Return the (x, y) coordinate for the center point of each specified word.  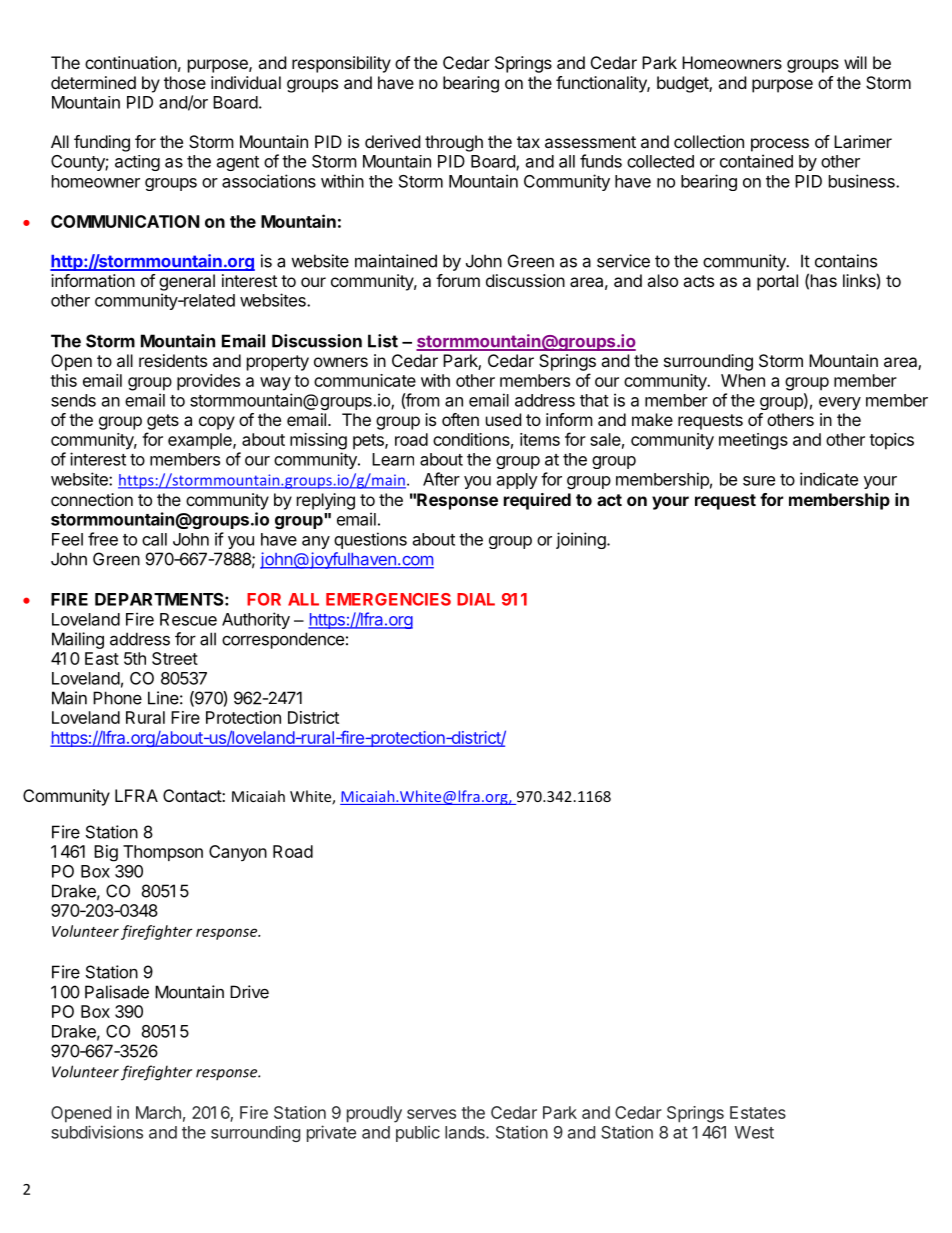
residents (173, 360)
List (383, 341)
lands (466, 1132)
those (185, 82)
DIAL (476, 599)
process (780, 145)
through (454, 143)
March (158, 1112)
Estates (758, 1112)
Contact (193, 795)
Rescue (188, 619)
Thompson (163, 853)
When (743, 380)
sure (759, 481)
